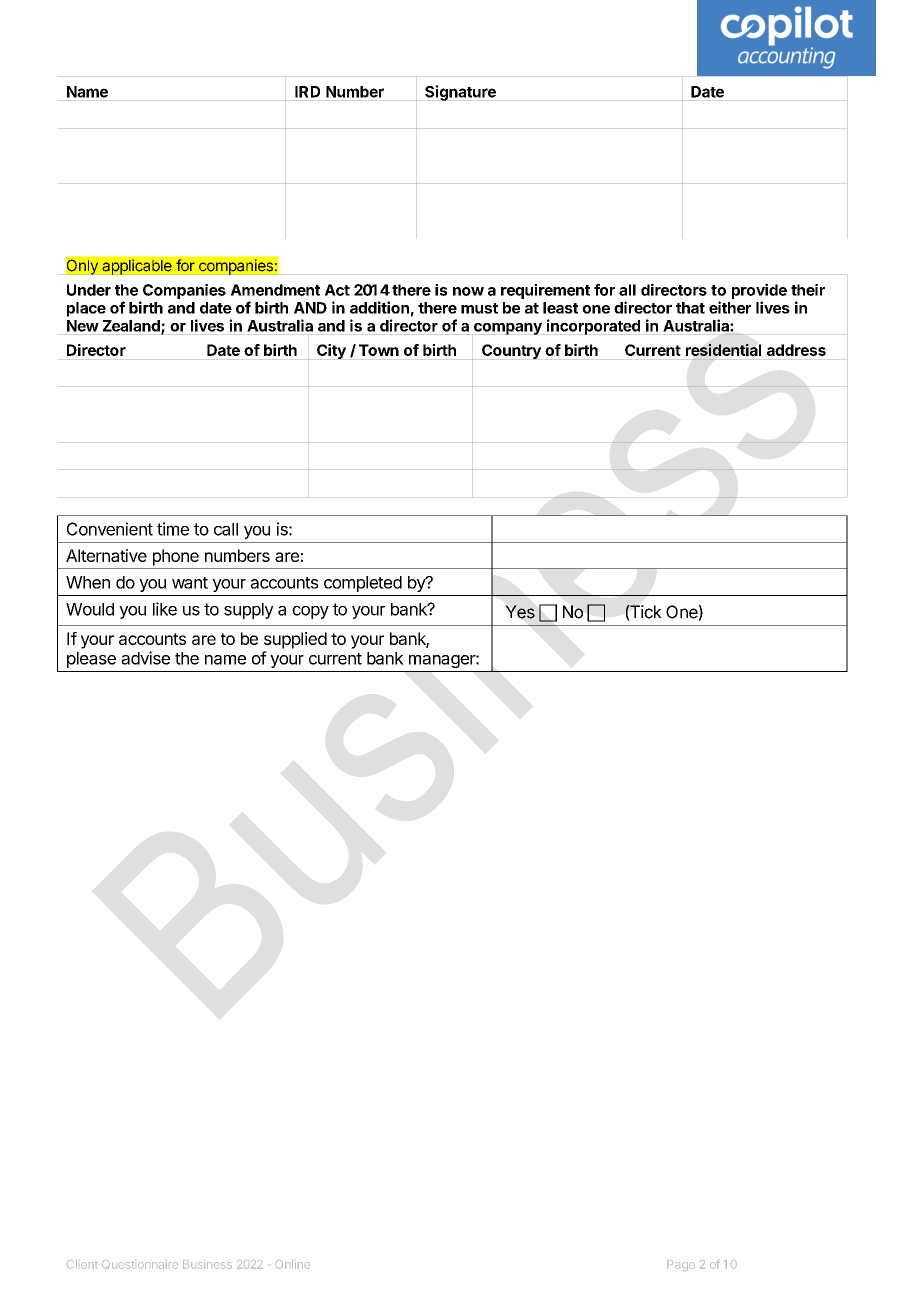  What do you see at coordinates (132, 327) in the screenshot?
I see `Zealand` at bounding box center [132, 327].
